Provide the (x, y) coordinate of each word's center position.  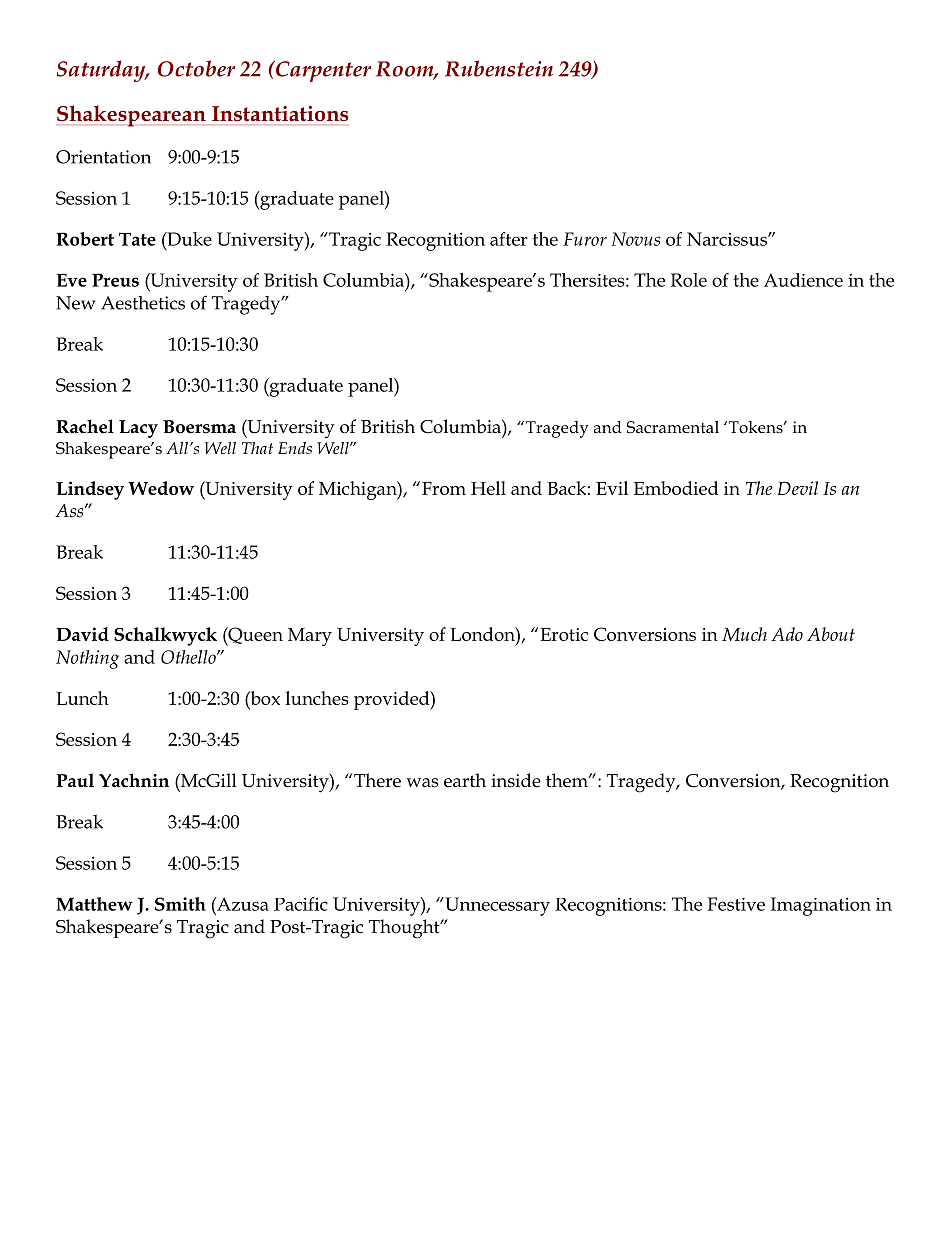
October (196, 68)
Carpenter (322, 71)
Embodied (676, 488)
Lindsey (90, 490)
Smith (180, 904)
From (444, 488)
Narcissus (728, 239)
